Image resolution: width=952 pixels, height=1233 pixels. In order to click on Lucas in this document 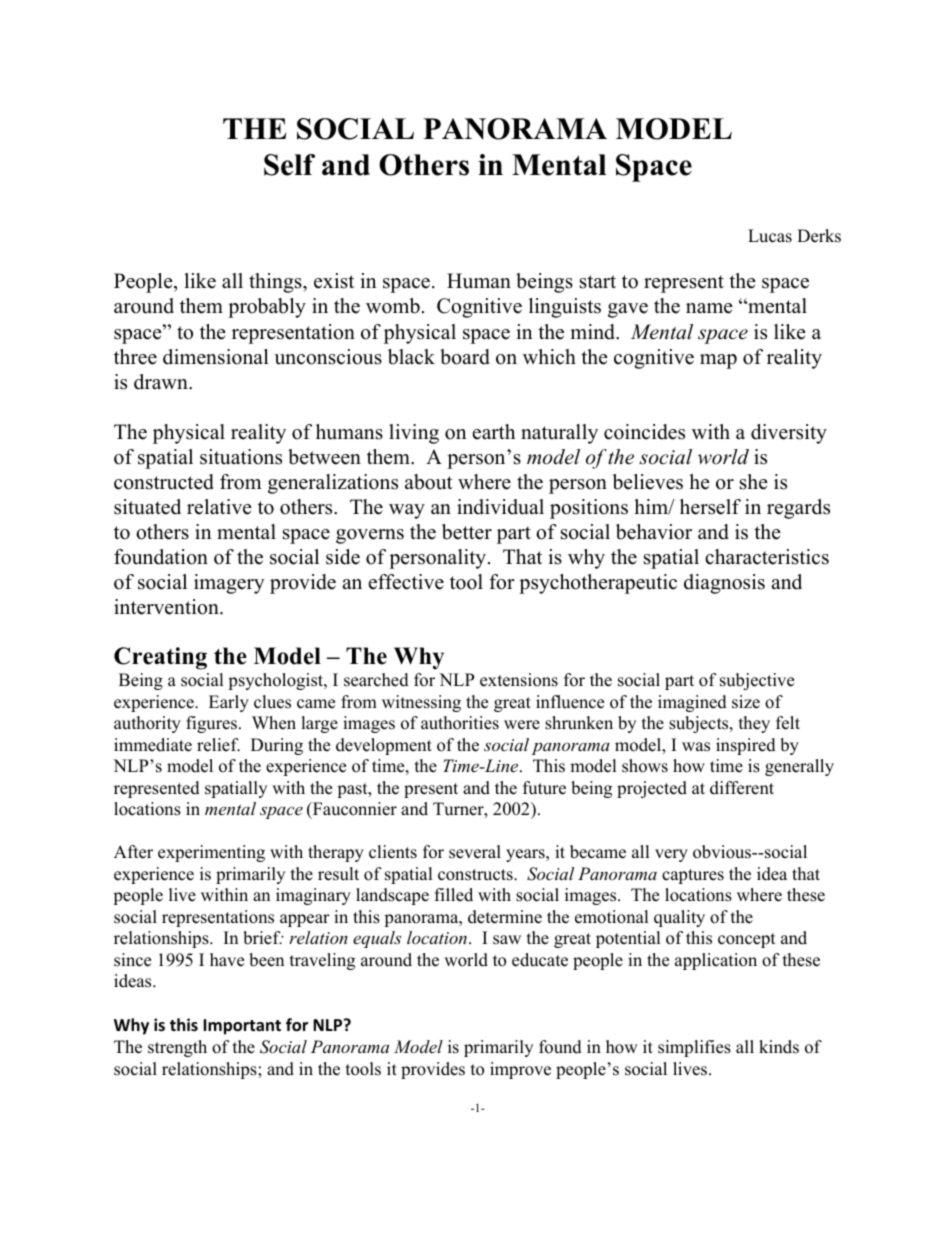, I will do `click(770, 236)`.
